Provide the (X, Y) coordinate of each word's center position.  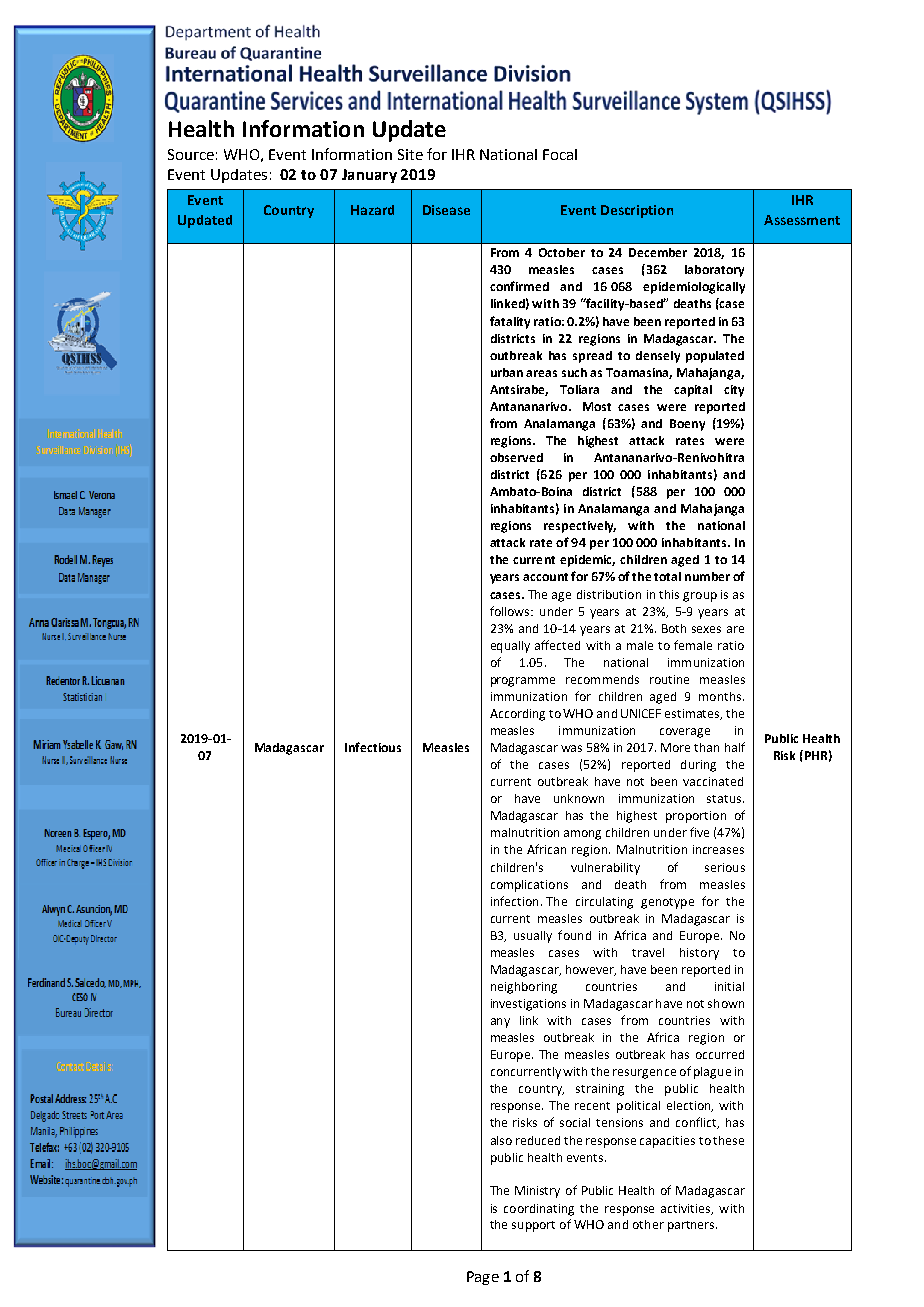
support (533, 1226)
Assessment (802, 220)
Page (483, 1278)
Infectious (373, 747)
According (517, 715)
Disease (446, 210)
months (720, 696)
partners (692, 1226)
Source (191, 154)
